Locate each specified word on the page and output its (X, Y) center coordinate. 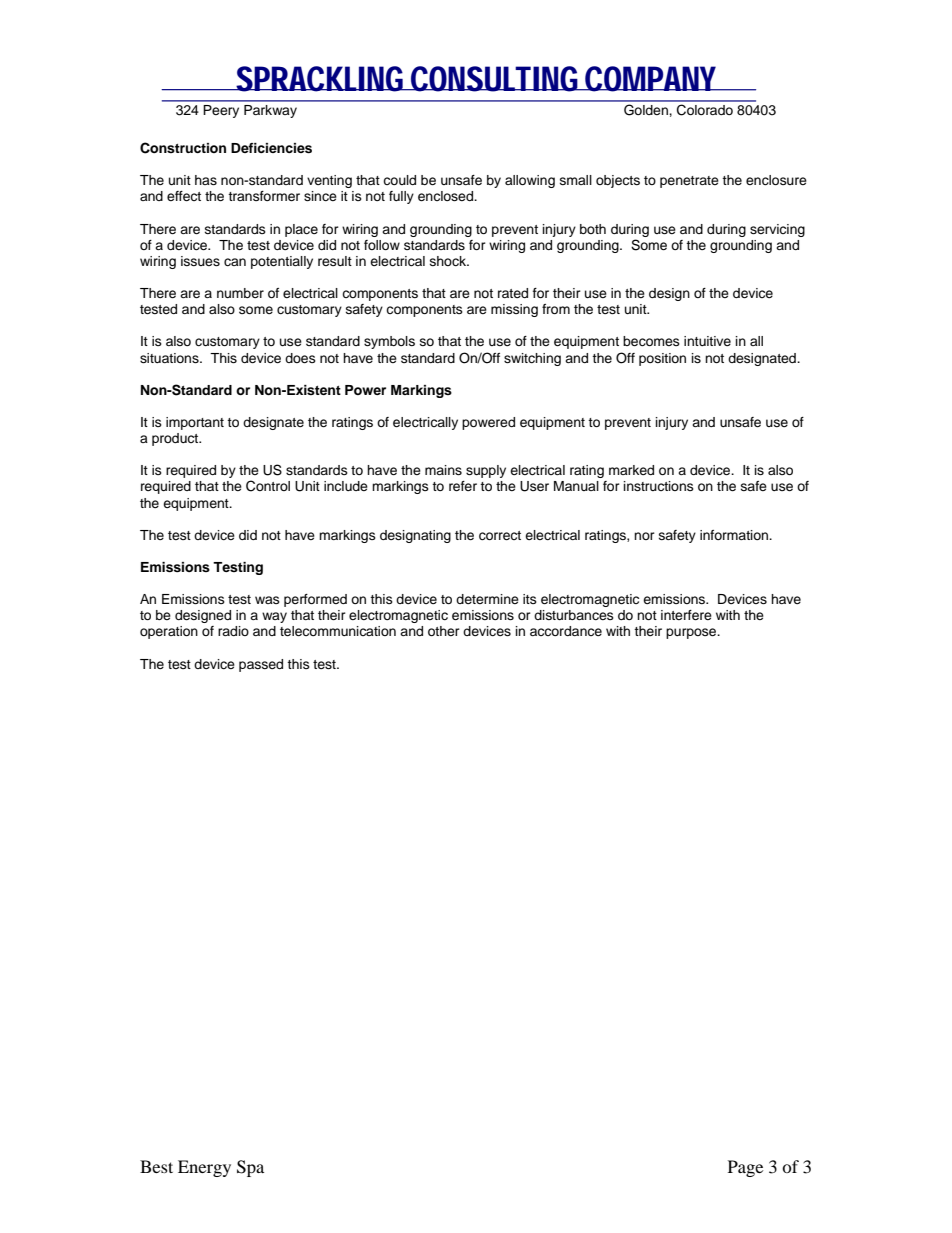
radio (233, 631)
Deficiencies (271, 148)
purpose (692, 633)
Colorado (705, 110)
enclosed (447, 196)
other (444, 631)
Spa (250, 1168)
